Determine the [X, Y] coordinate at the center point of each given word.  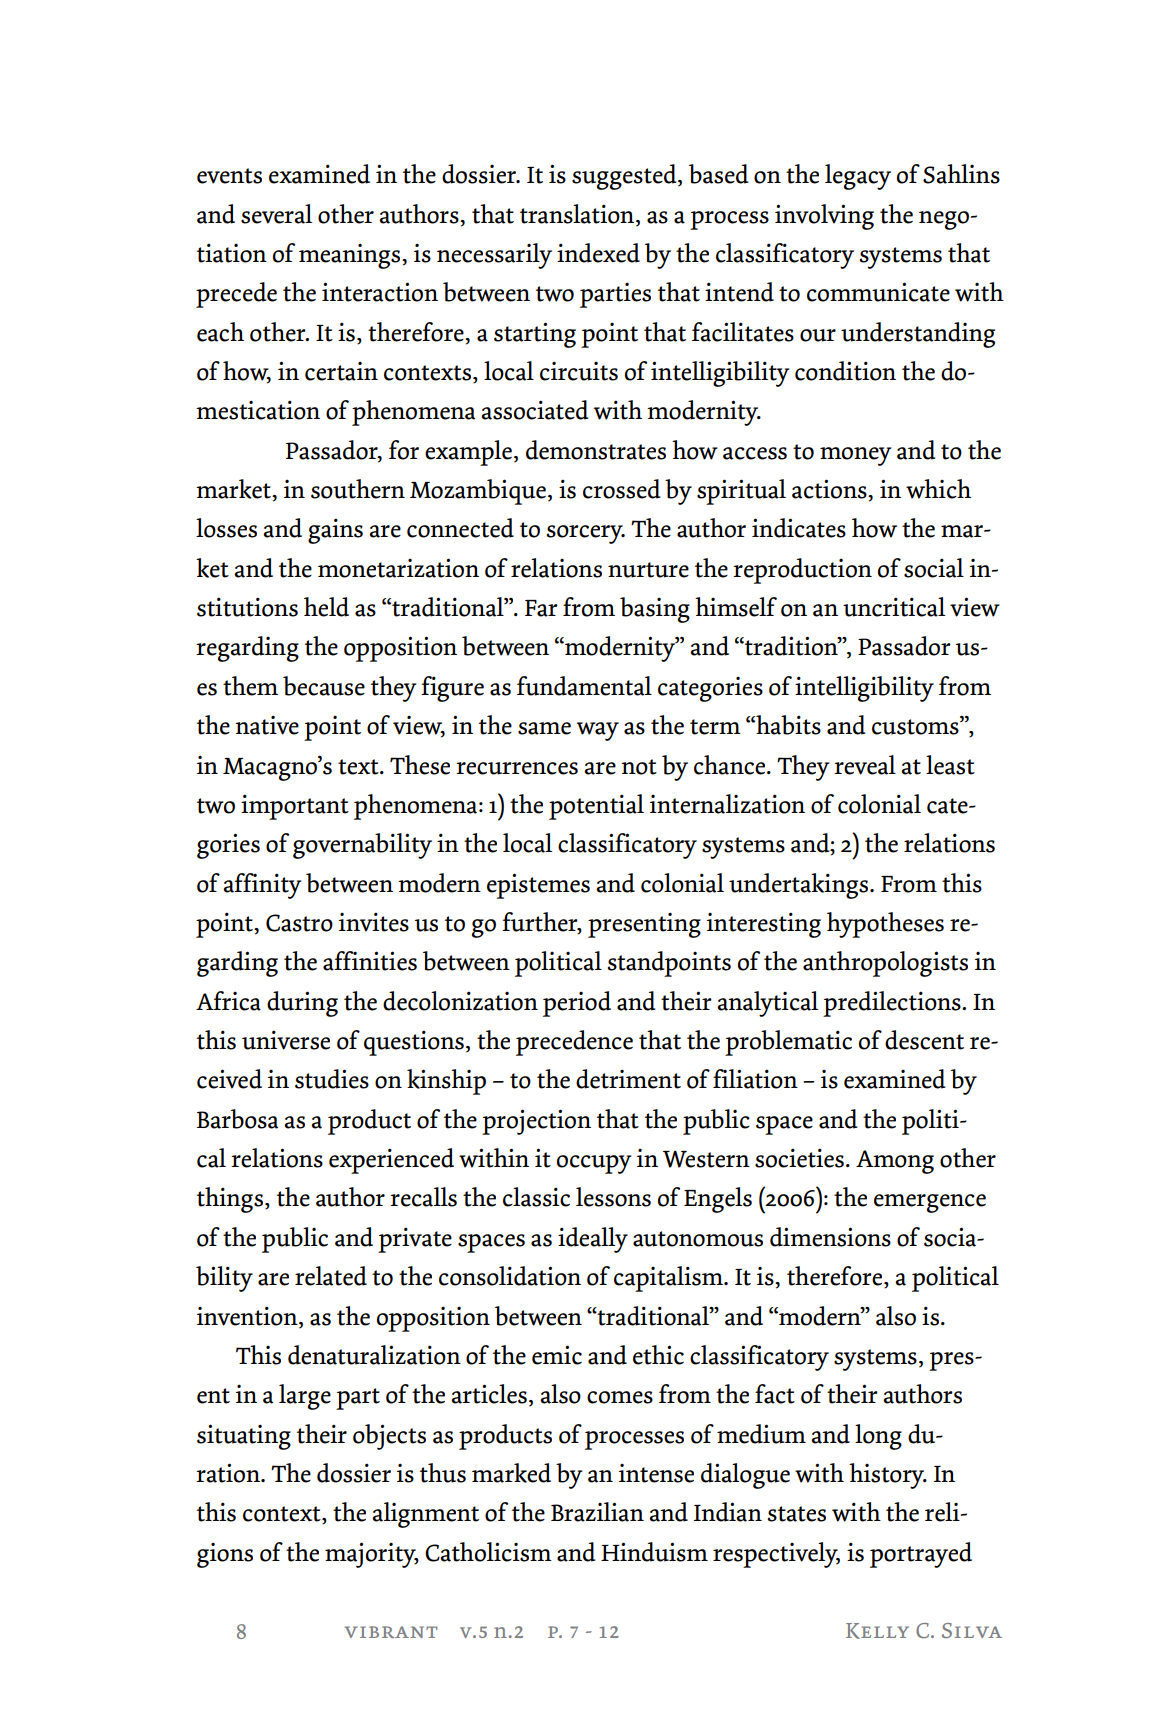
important [295, 807]
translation [578, 214]
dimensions [830, 1237]
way [598, 731]
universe [286, 1040]
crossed [622, 489]
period [577, 1004]
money [855, 456]
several [276, 214]
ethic [658, 1355]
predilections [893, 1004]
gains [335, 531]
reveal [865, 765]
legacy [858, 177]
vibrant [391, 1632]
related [331, 1276]
